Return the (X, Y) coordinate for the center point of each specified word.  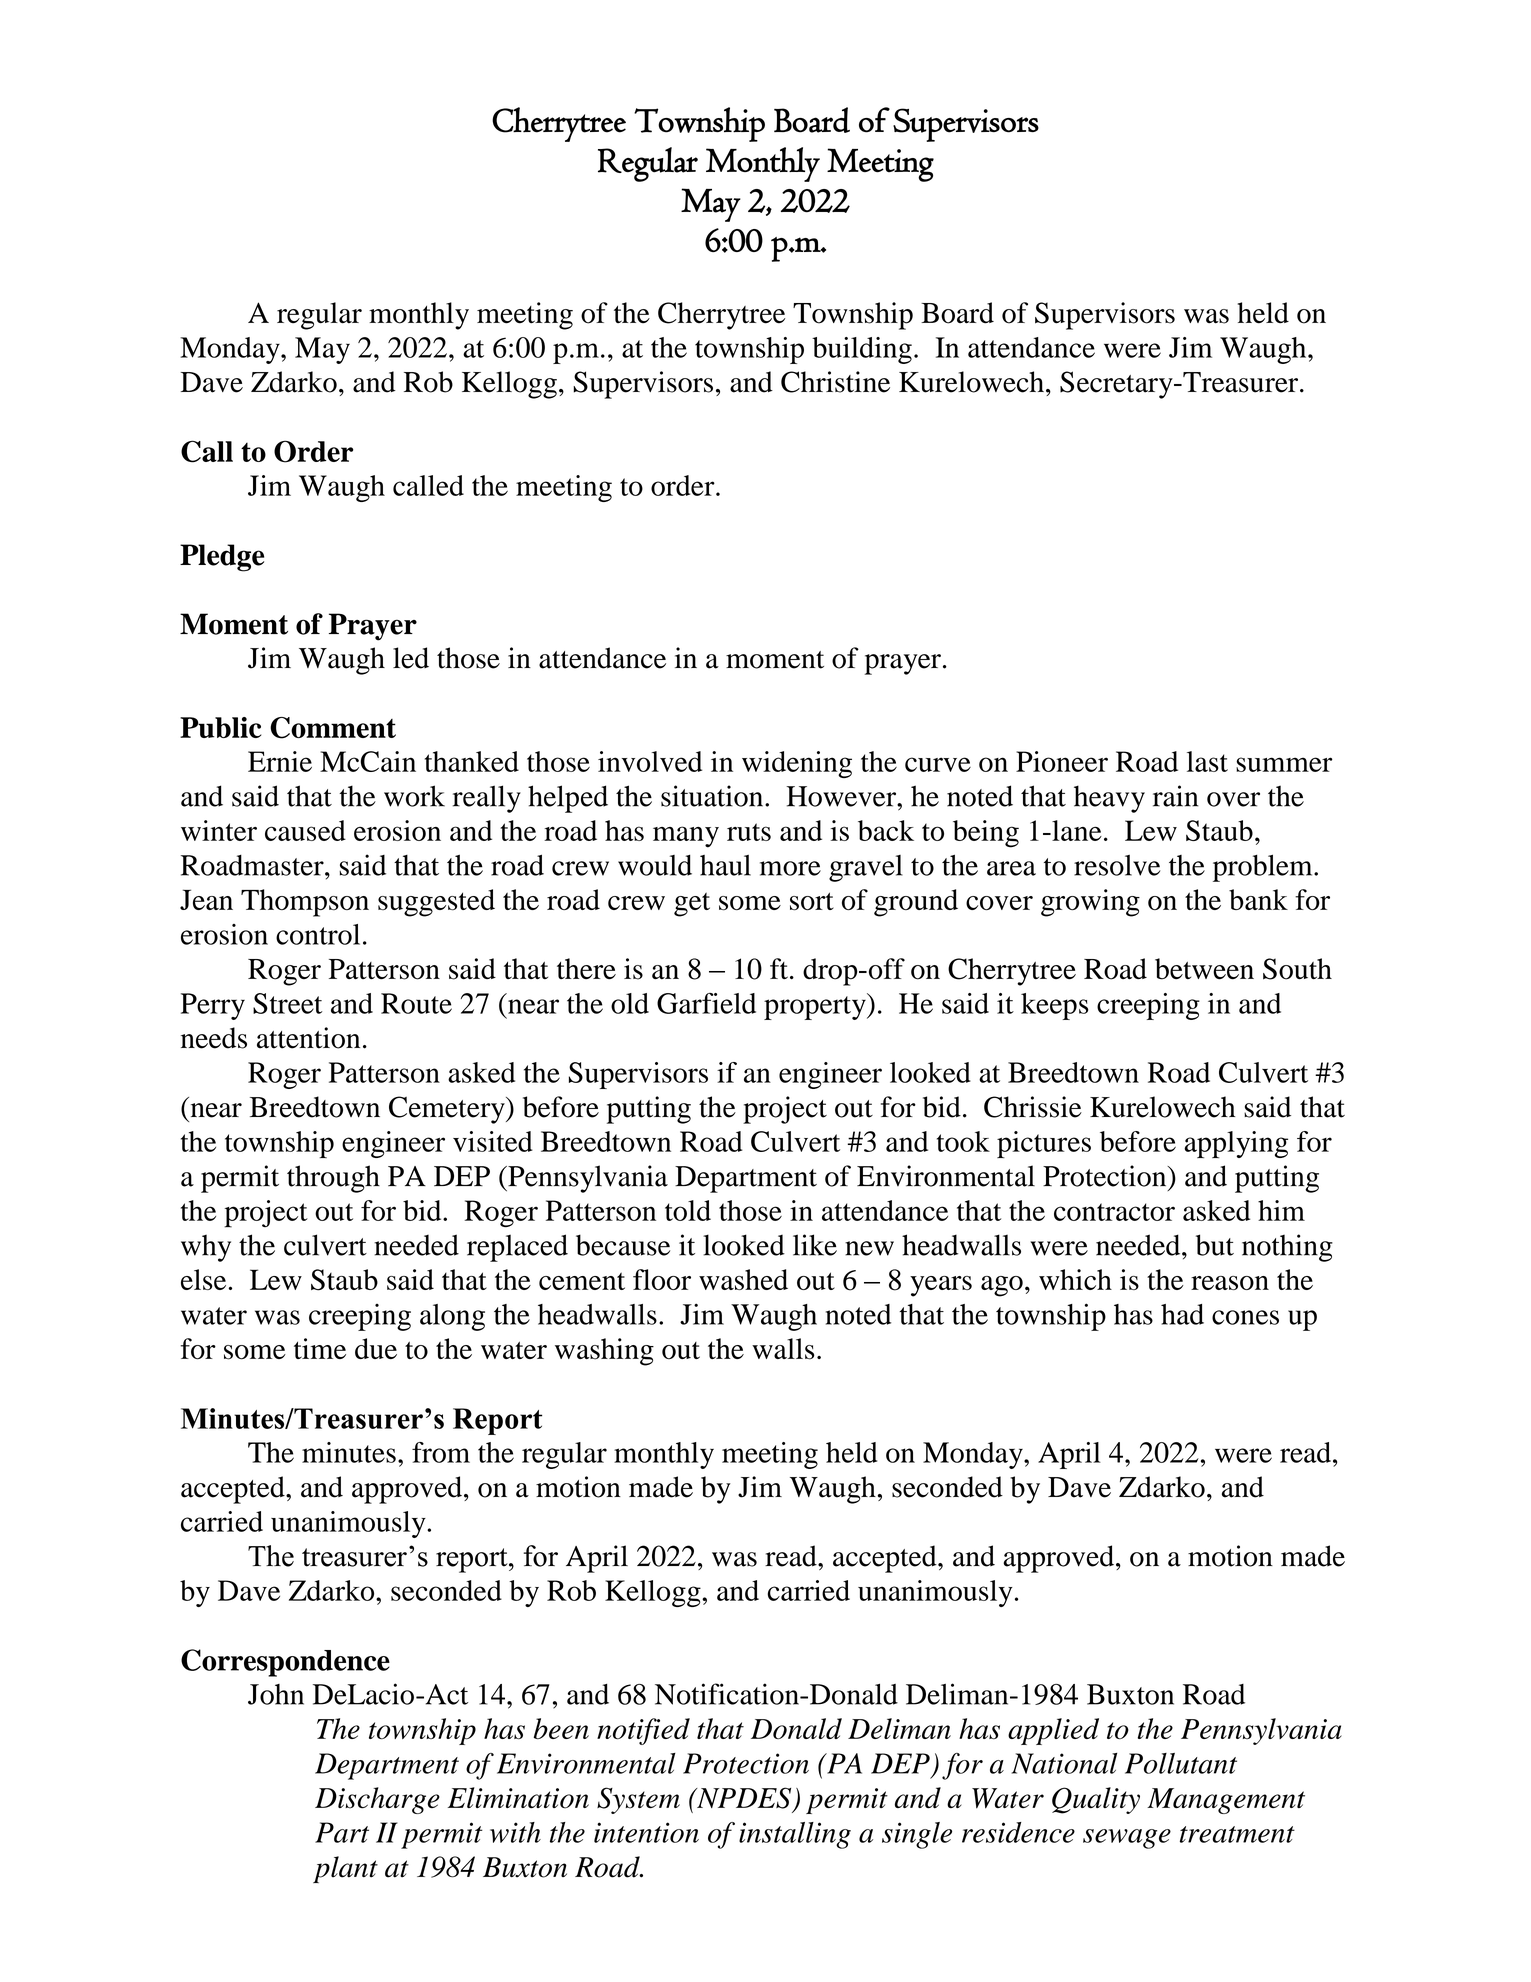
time (320, 1348)
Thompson (305, 903)
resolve (1117, 865)
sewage (1127, 1839)
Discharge (377, 1800)
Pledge (222, 558)
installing (795, 1835)
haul (725, 865)
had (1182, 1314)
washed (743, 1279)
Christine (835, 382)
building (862, 350)
